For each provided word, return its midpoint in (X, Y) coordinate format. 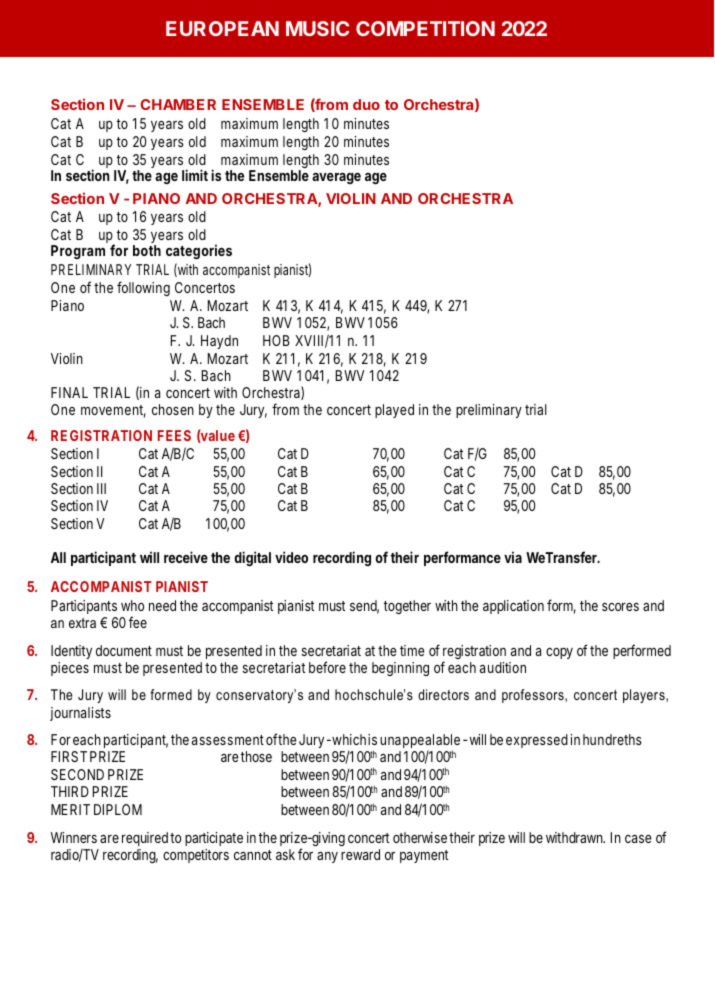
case (638, 839)
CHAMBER (178, 104)
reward (360, 854)
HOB (276, 340)
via (513, 557)
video (291, 557)
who (132, 605)
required (145, 839)
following (143, 288)
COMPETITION (425, 28)
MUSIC (317, 28)
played (394, 411)
